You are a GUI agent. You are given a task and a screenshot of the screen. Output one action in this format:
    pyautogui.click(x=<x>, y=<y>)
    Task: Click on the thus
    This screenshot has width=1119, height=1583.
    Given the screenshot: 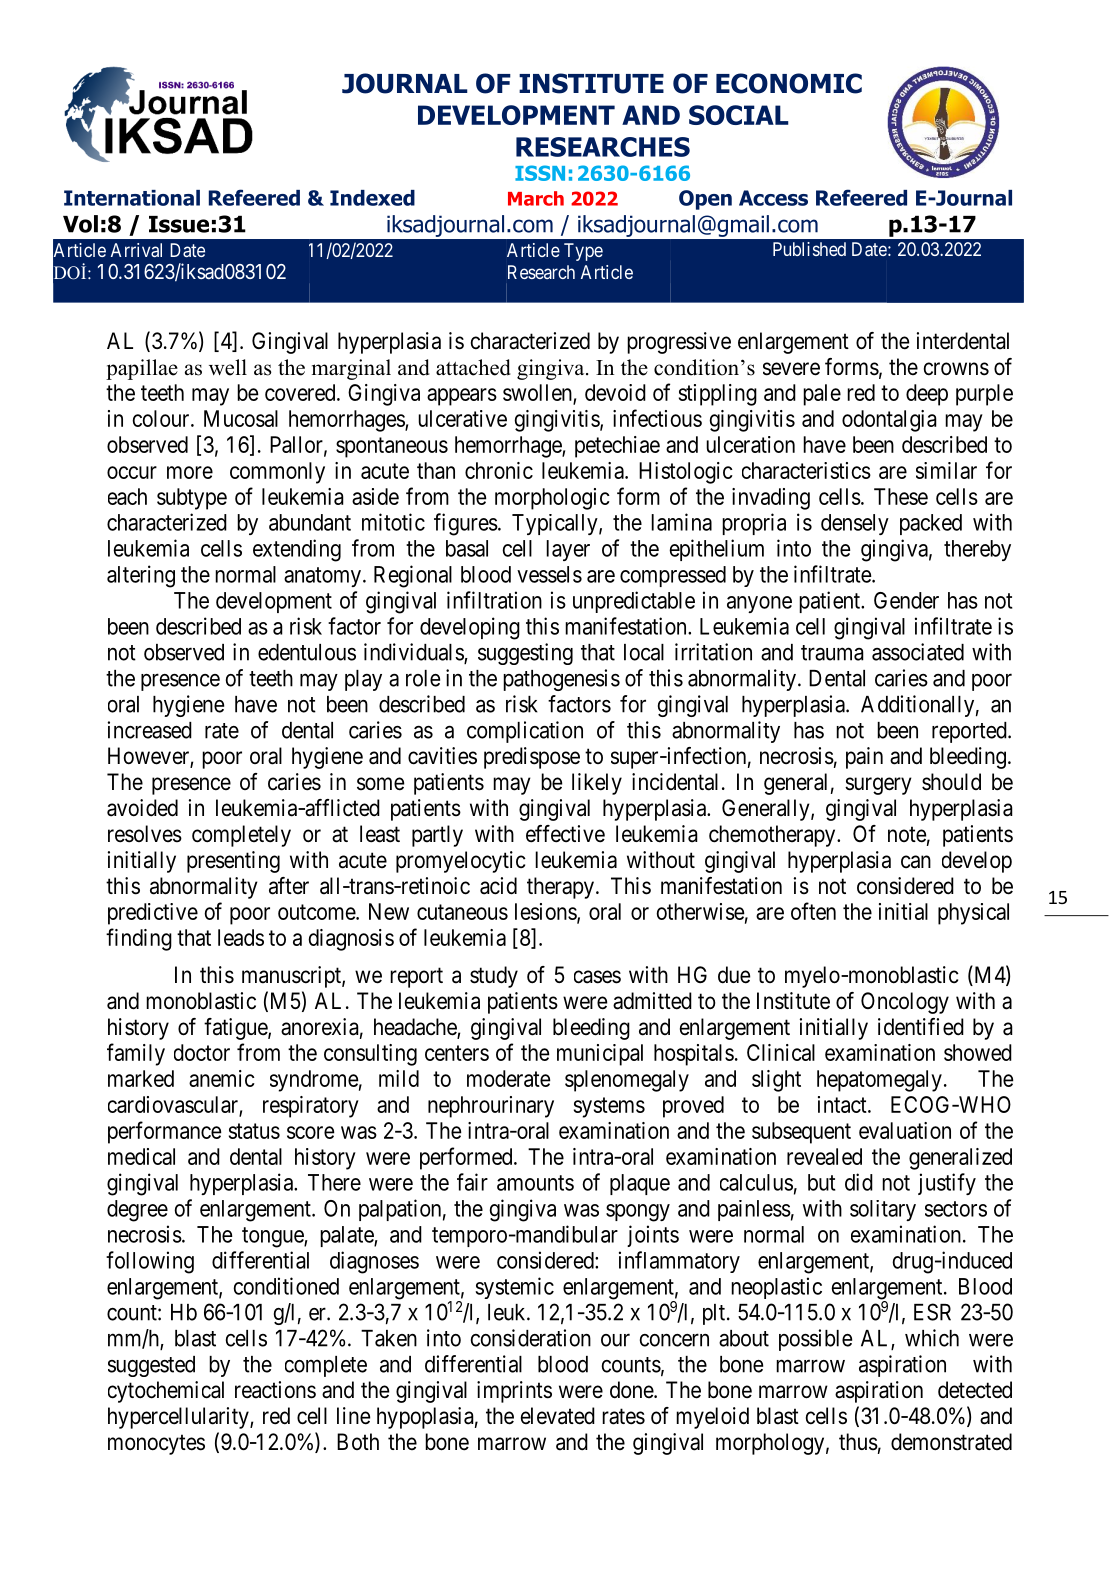 What is the action you would take?
    pyautogui.click(x=858, y=1442)
